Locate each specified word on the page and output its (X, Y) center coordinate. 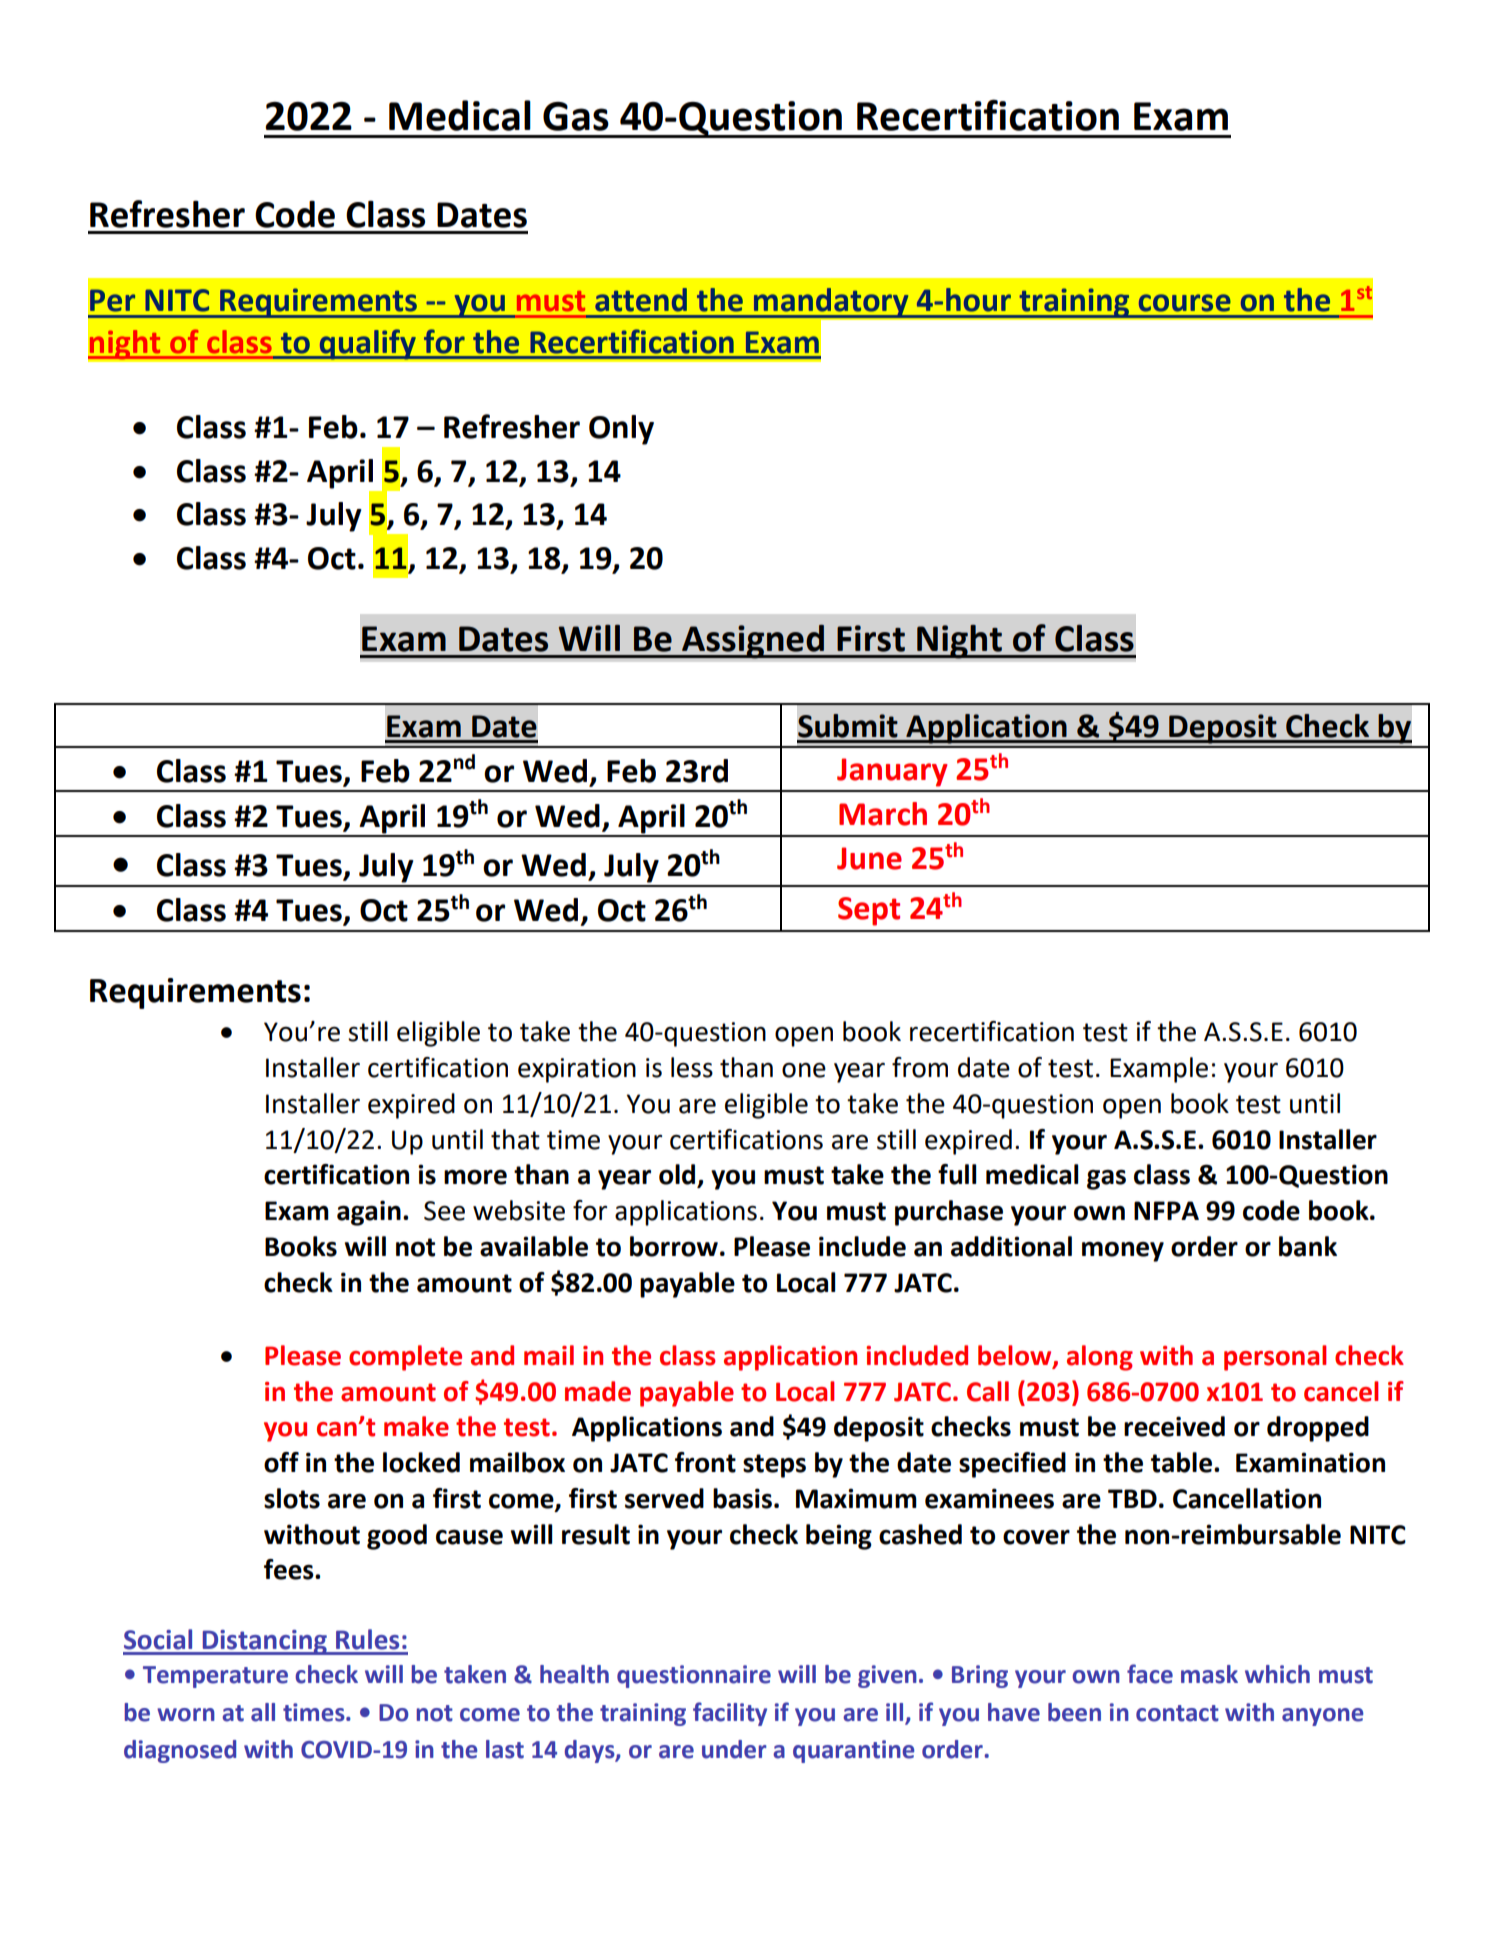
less (692, 1067)
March (883, 814)
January (892, 772)
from (920, 1067)
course (1185, 303)
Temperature (215, 1677)
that (515, 1139)
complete (405, 1358)
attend (641, 300)
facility (730, 1714)
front (705, 1462)
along (1100, 1358)
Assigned (753, 642)
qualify (367, 344)
